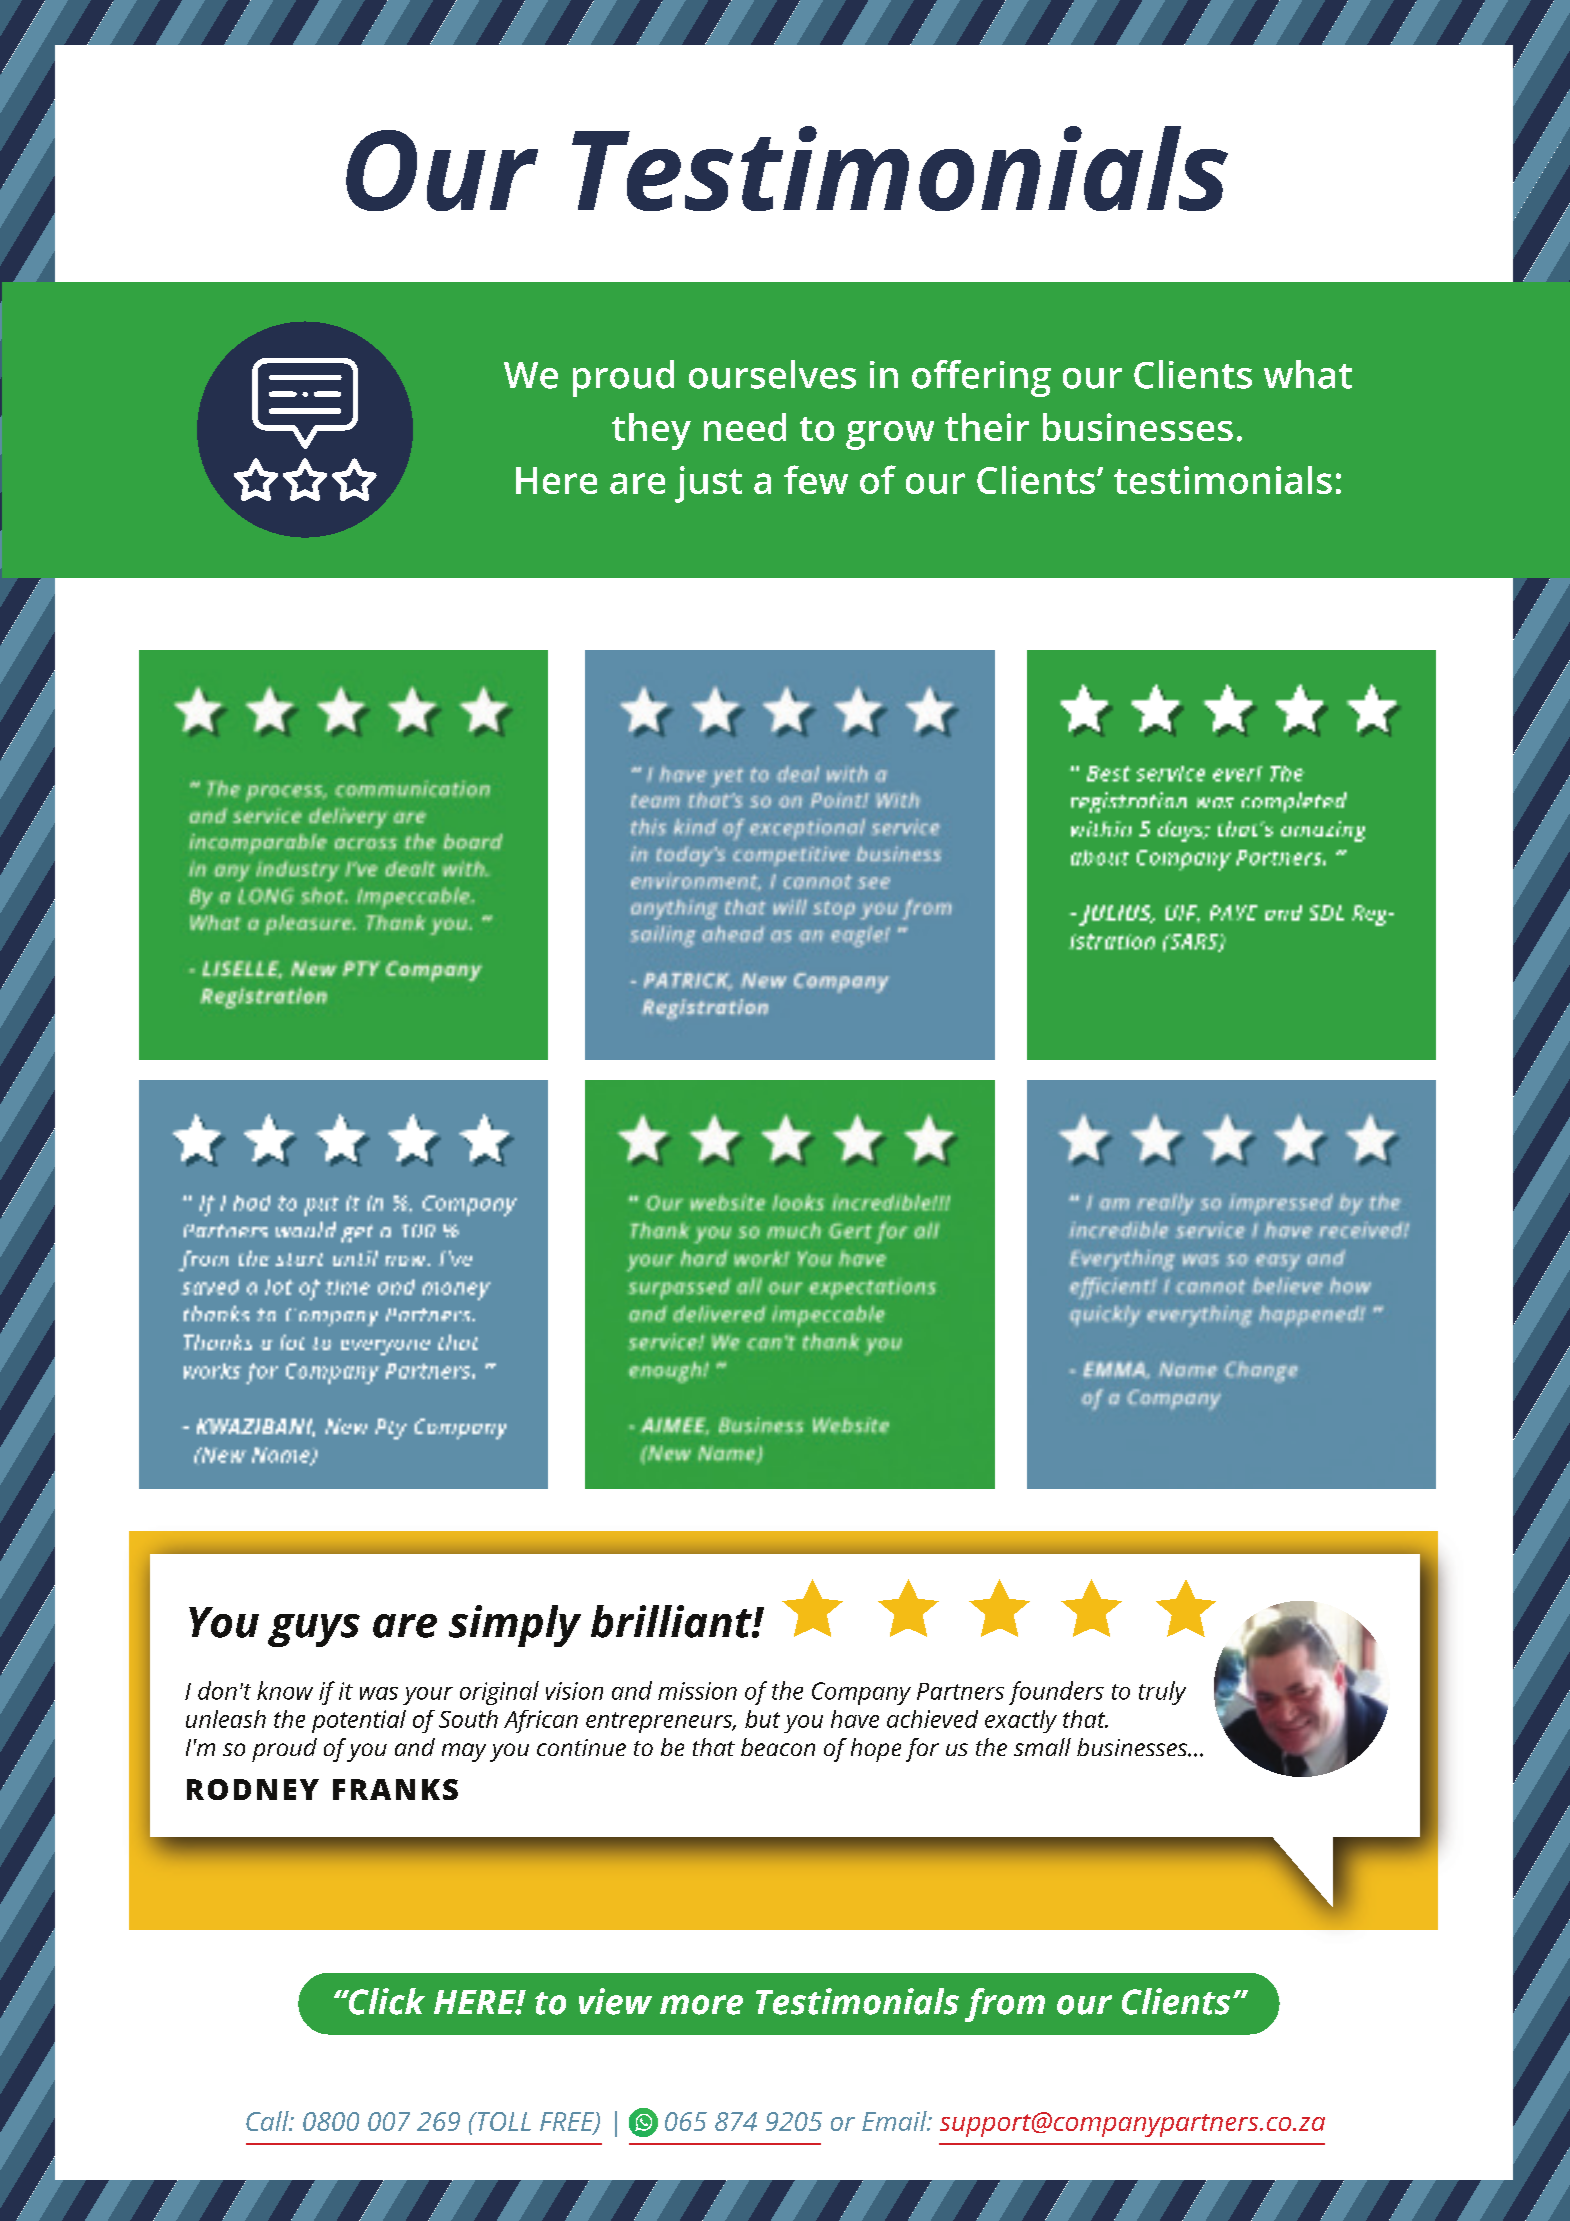  What do you see at coordinates (1308, 374) in the document?
I see `what` at bounding box center [1308, 374].
